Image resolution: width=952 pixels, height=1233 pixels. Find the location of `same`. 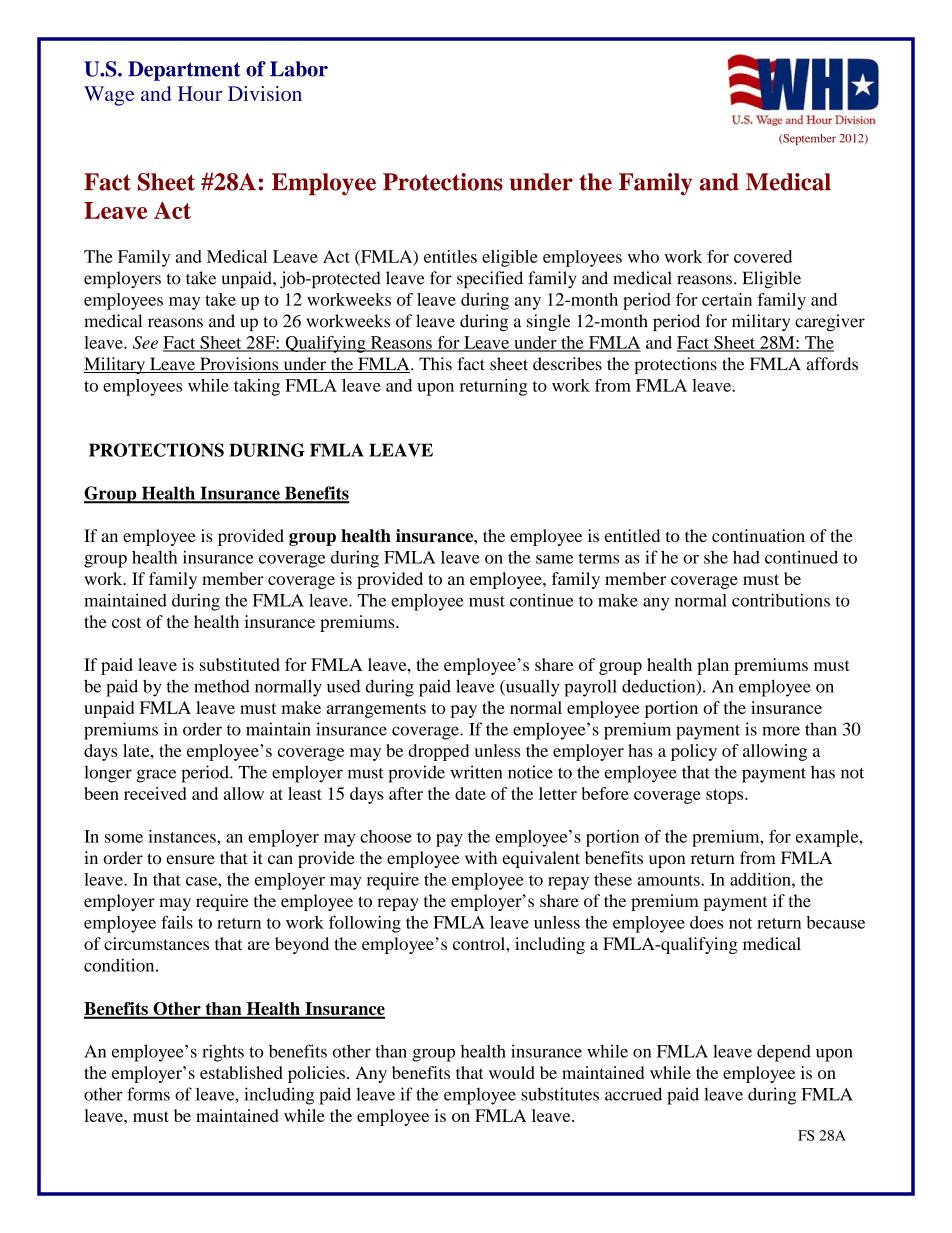

same is located at coordinates (554, 559).
